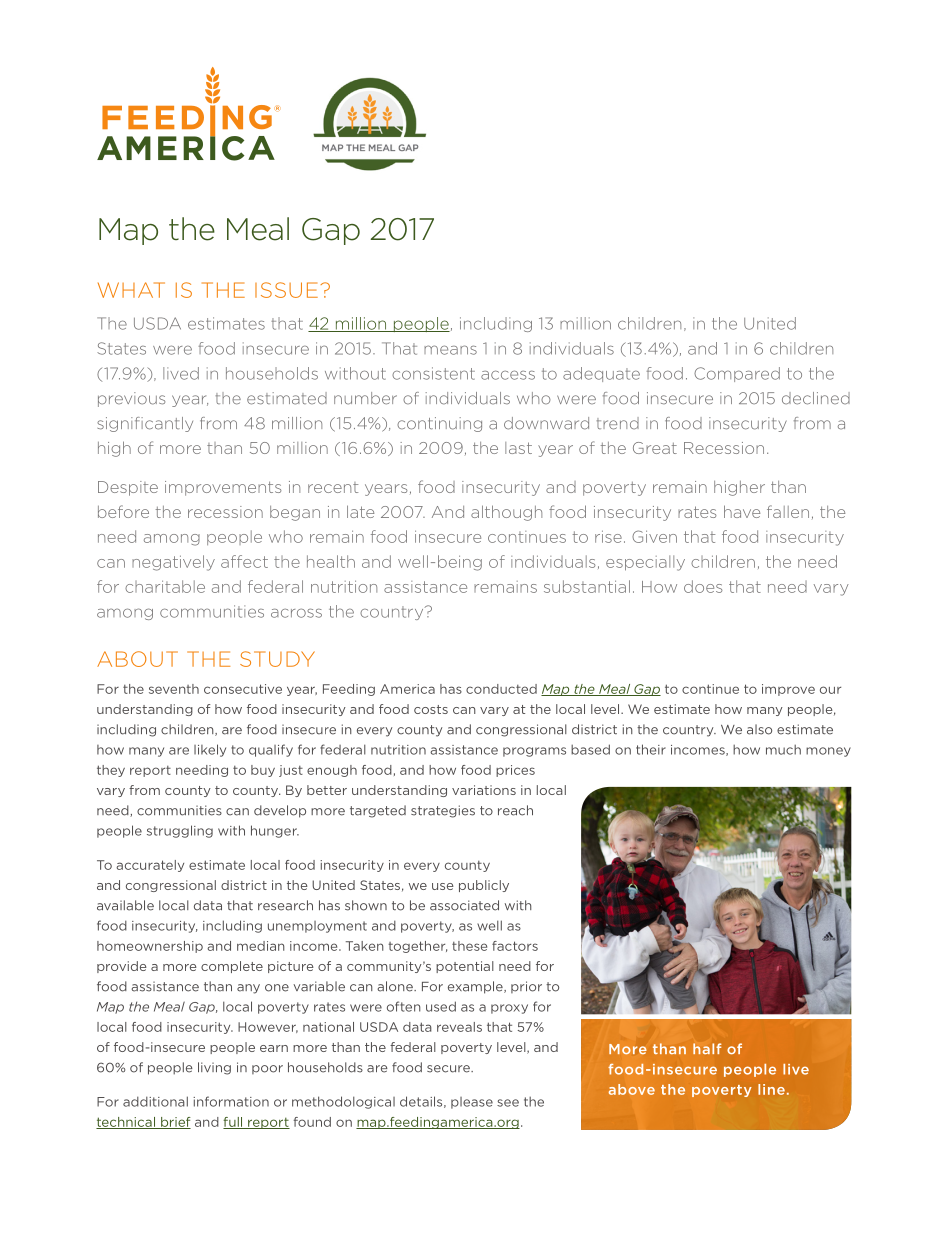 The image size is (952, 1233). Describe the element at coordinates (472, 1103) in the document. I see `please` at that location.
